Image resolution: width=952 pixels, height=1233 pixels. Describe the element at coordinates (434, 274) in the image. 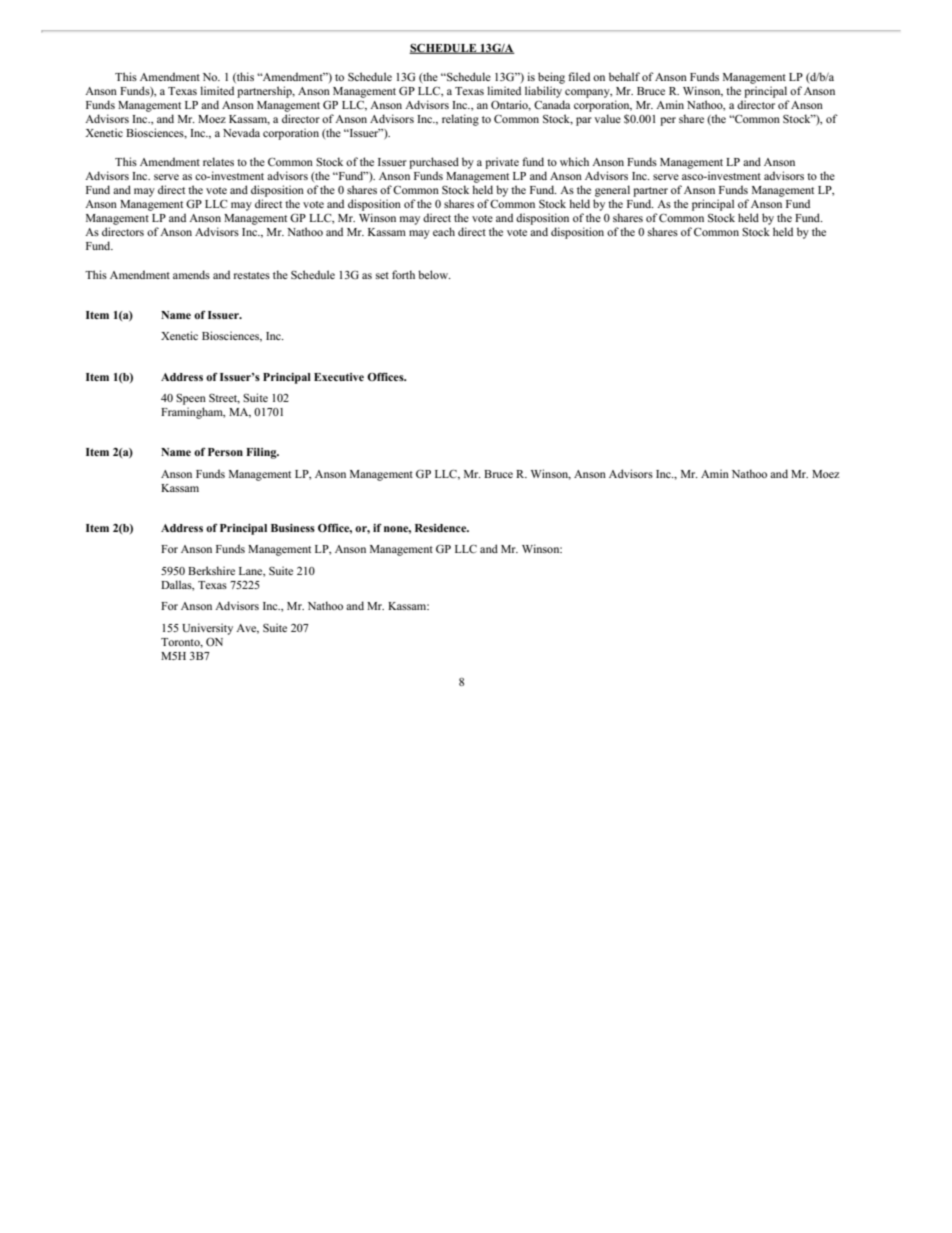

I see `below` at that location.
